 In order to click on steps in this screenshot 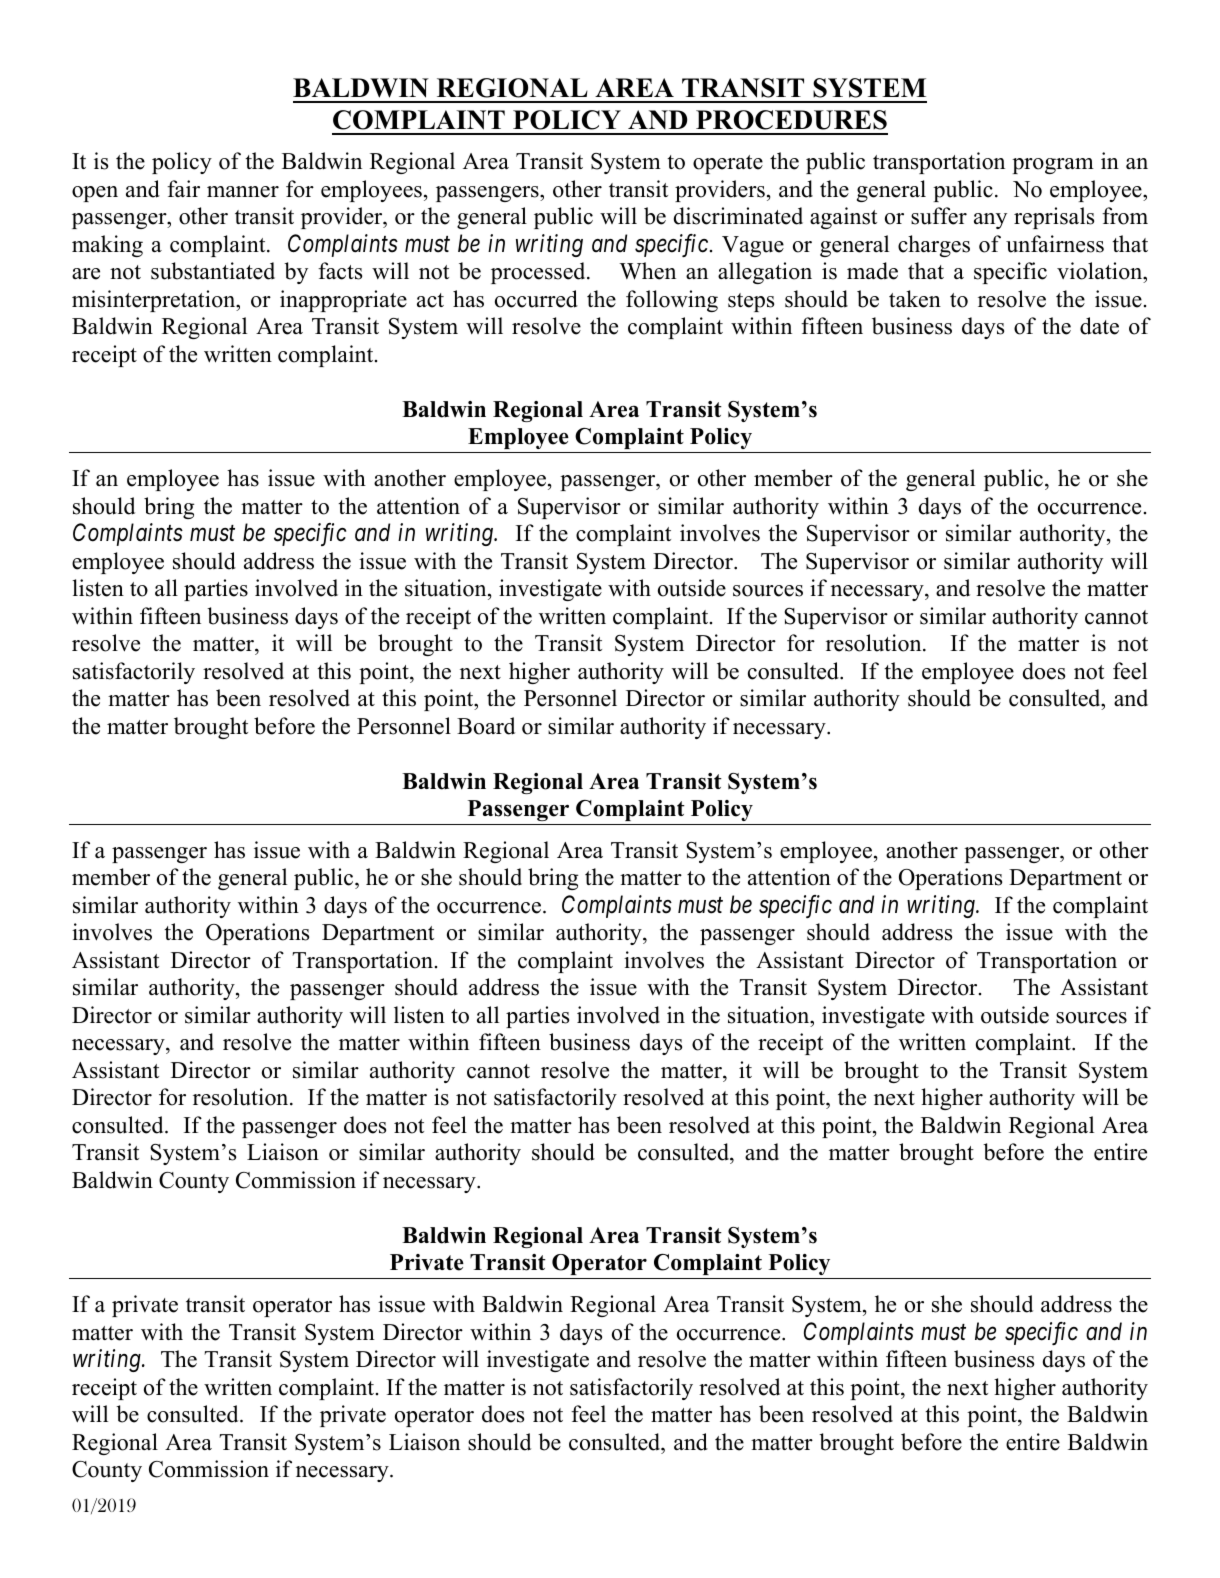, I will do `click(751, 302)`.
